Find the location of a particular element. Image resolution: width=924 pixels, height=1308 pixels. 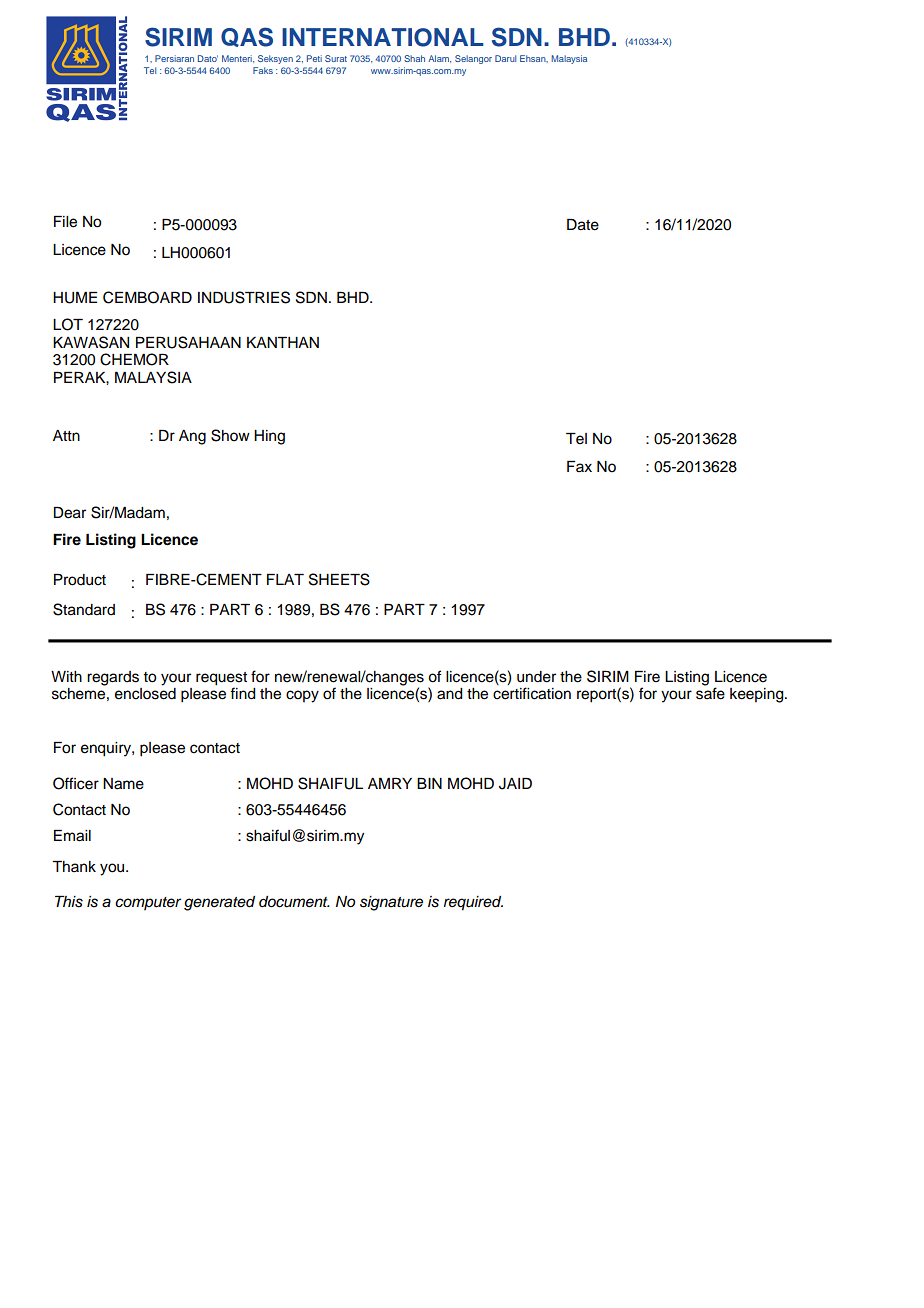

LOT is located at coordinates (68, 324).
